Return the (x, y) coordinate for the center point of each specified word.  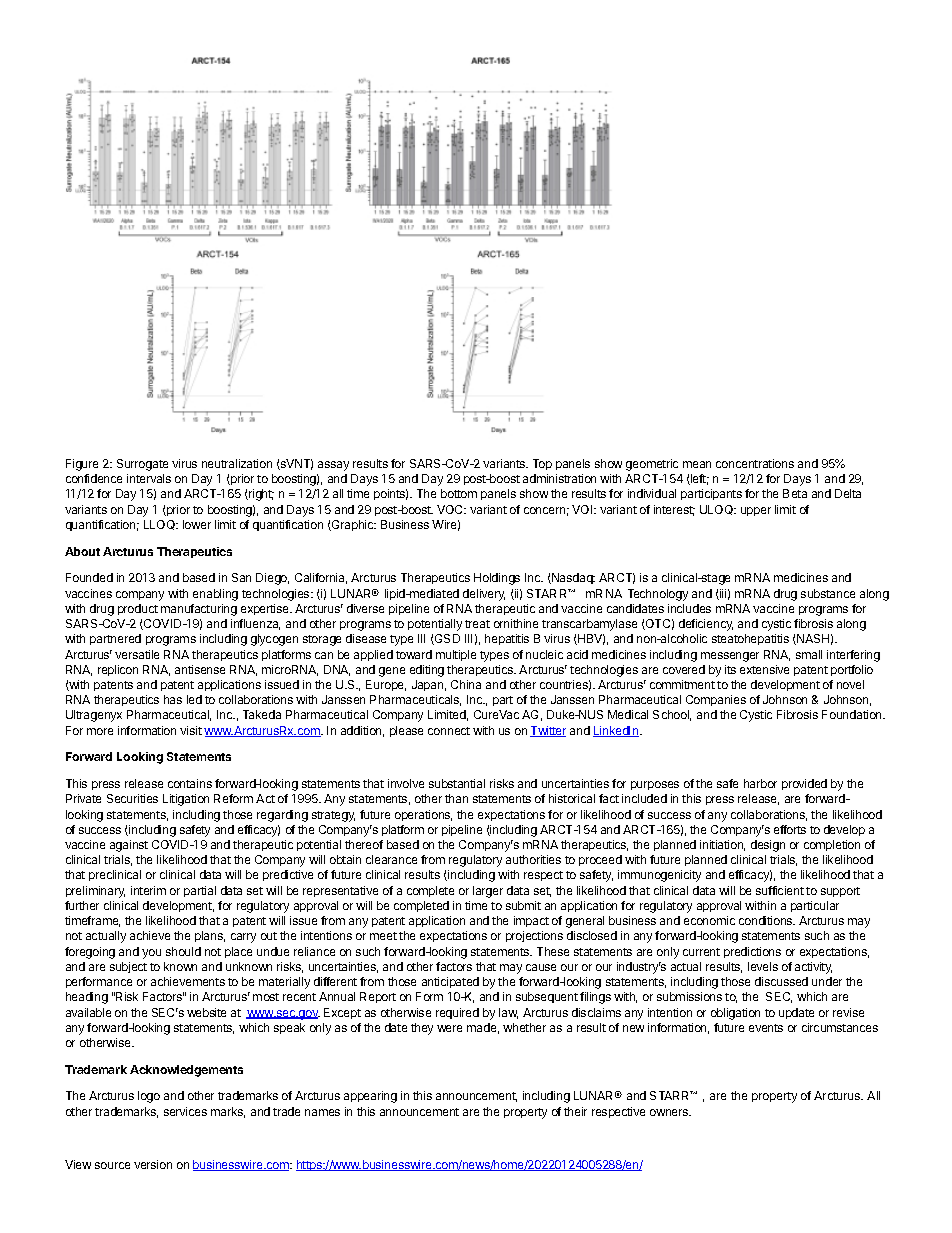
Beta (795, 493)
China (466, 684)
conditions (767, 920)
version (153, 1164)
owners (670, 1112)
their (575, 1111)
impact (531, 921)
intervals (149, 478)
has (173, 699)
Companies (716, 700)
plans (210, 936)
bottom (459, 493)
